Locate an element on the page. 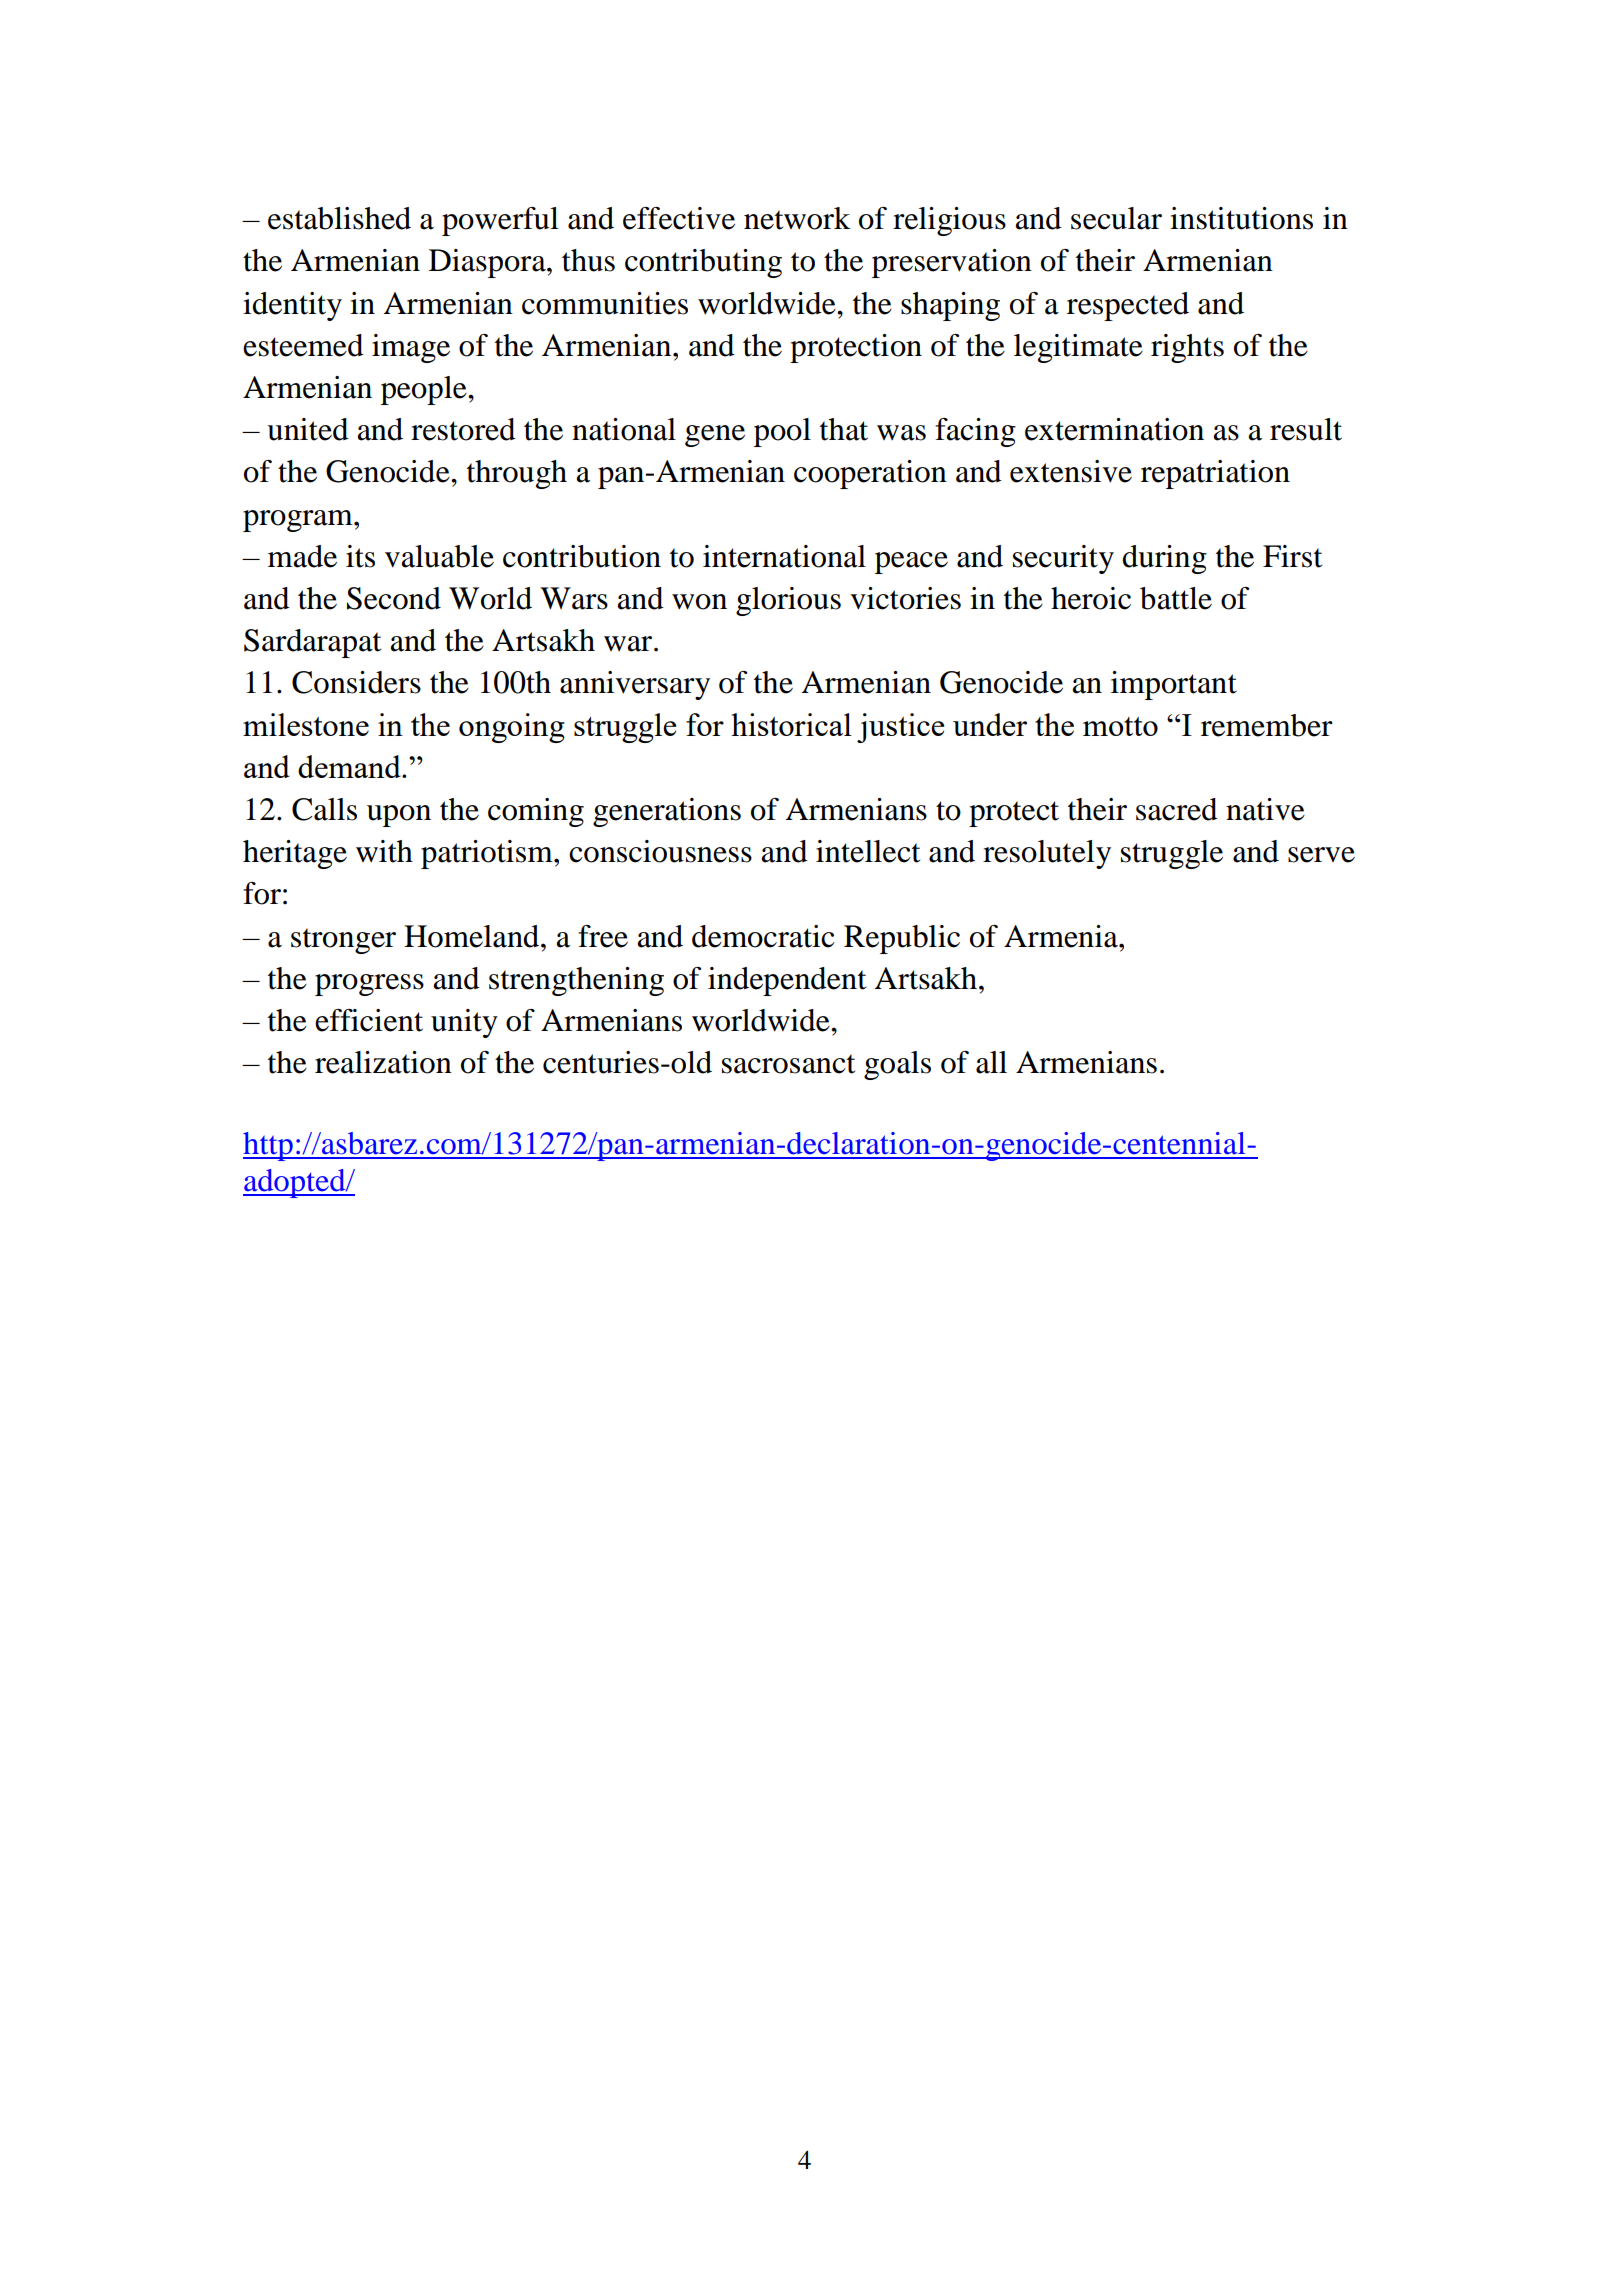 The height and width of the document is (2277, 1610). institutions is located at coordinates (1241, 218).
